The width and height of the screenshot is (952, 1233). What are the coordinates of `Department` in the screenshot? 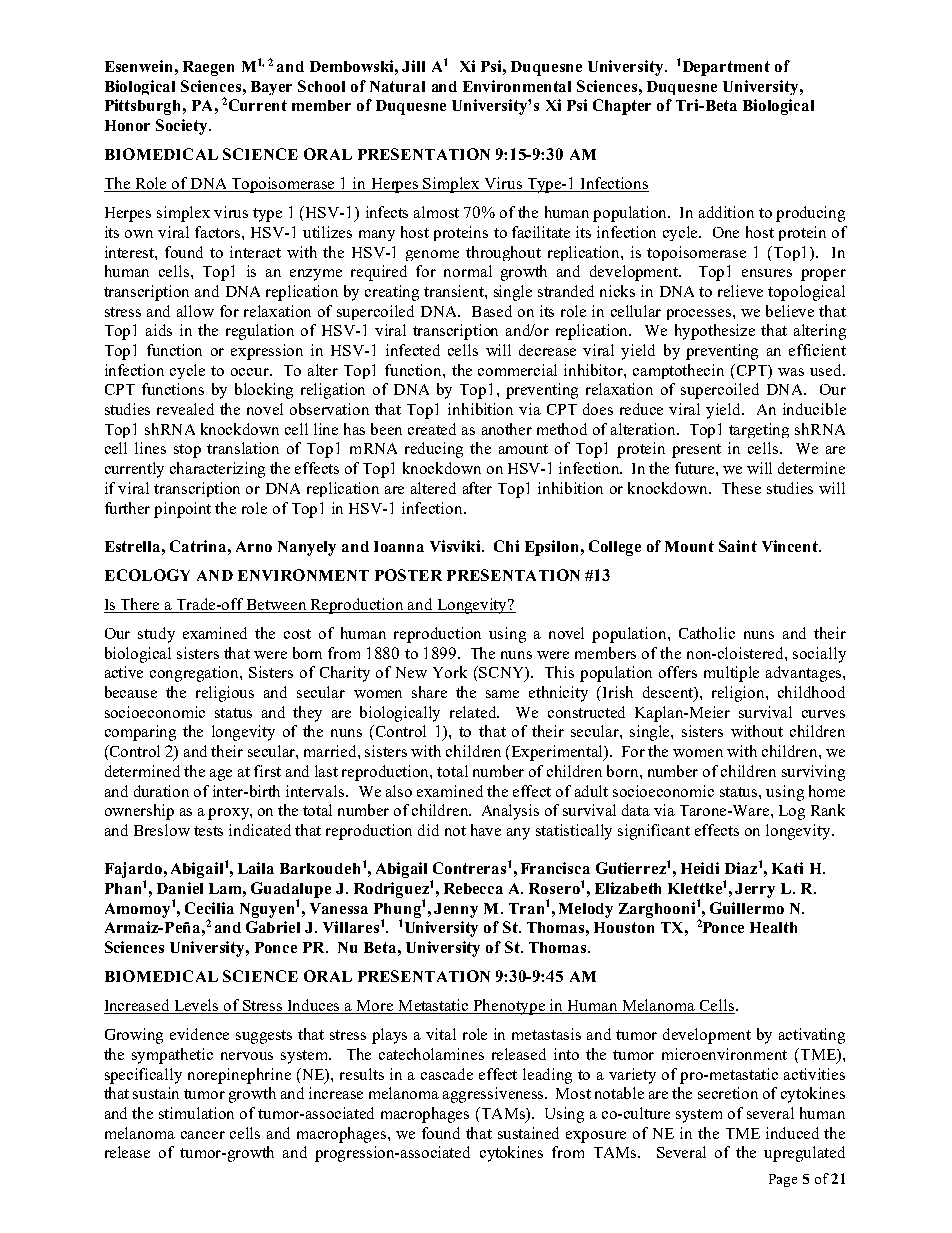 It's located at (726, 68).
